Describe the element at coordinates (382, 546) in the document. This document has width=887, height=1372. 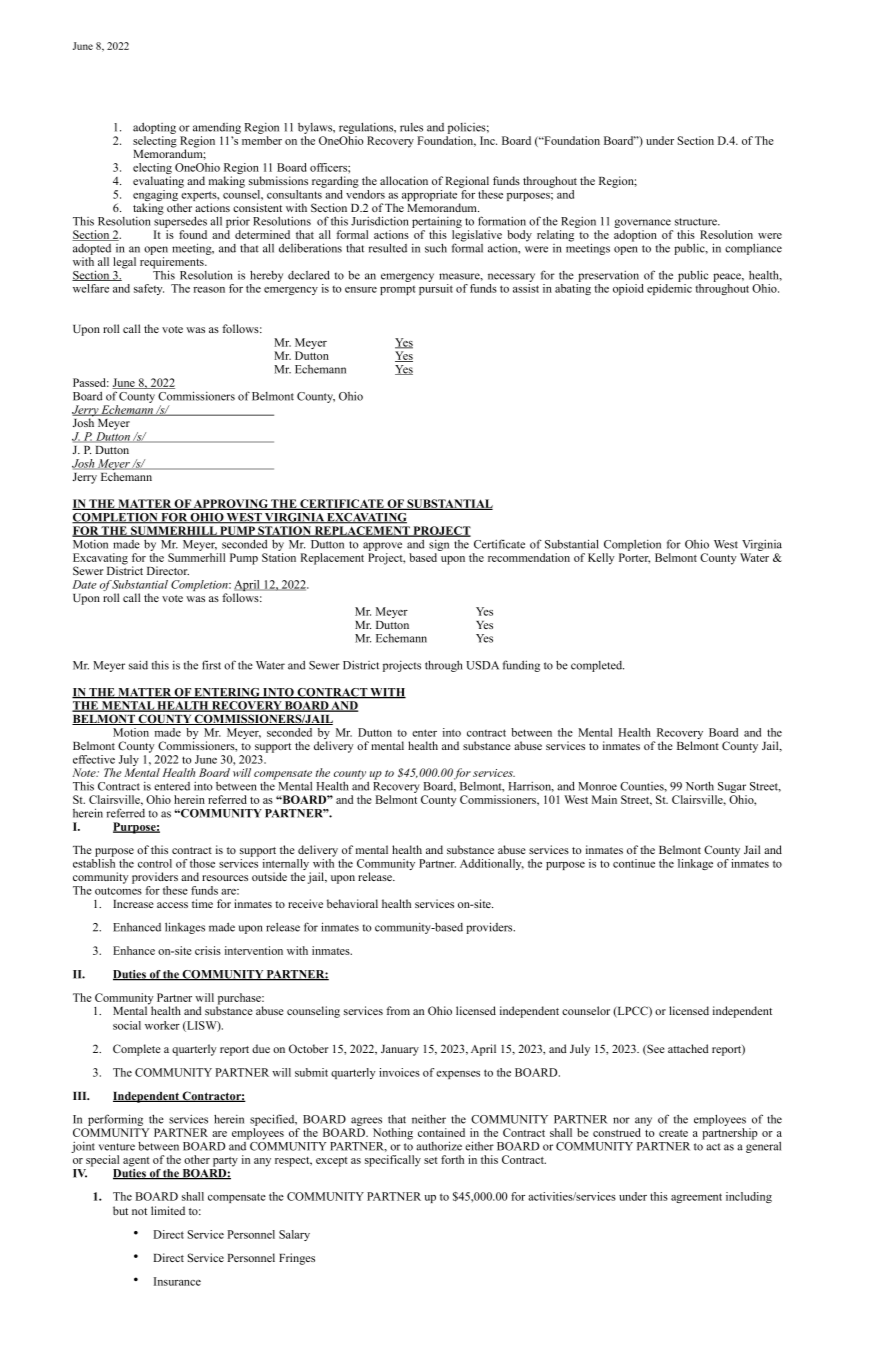
I see `approve` at that location.
